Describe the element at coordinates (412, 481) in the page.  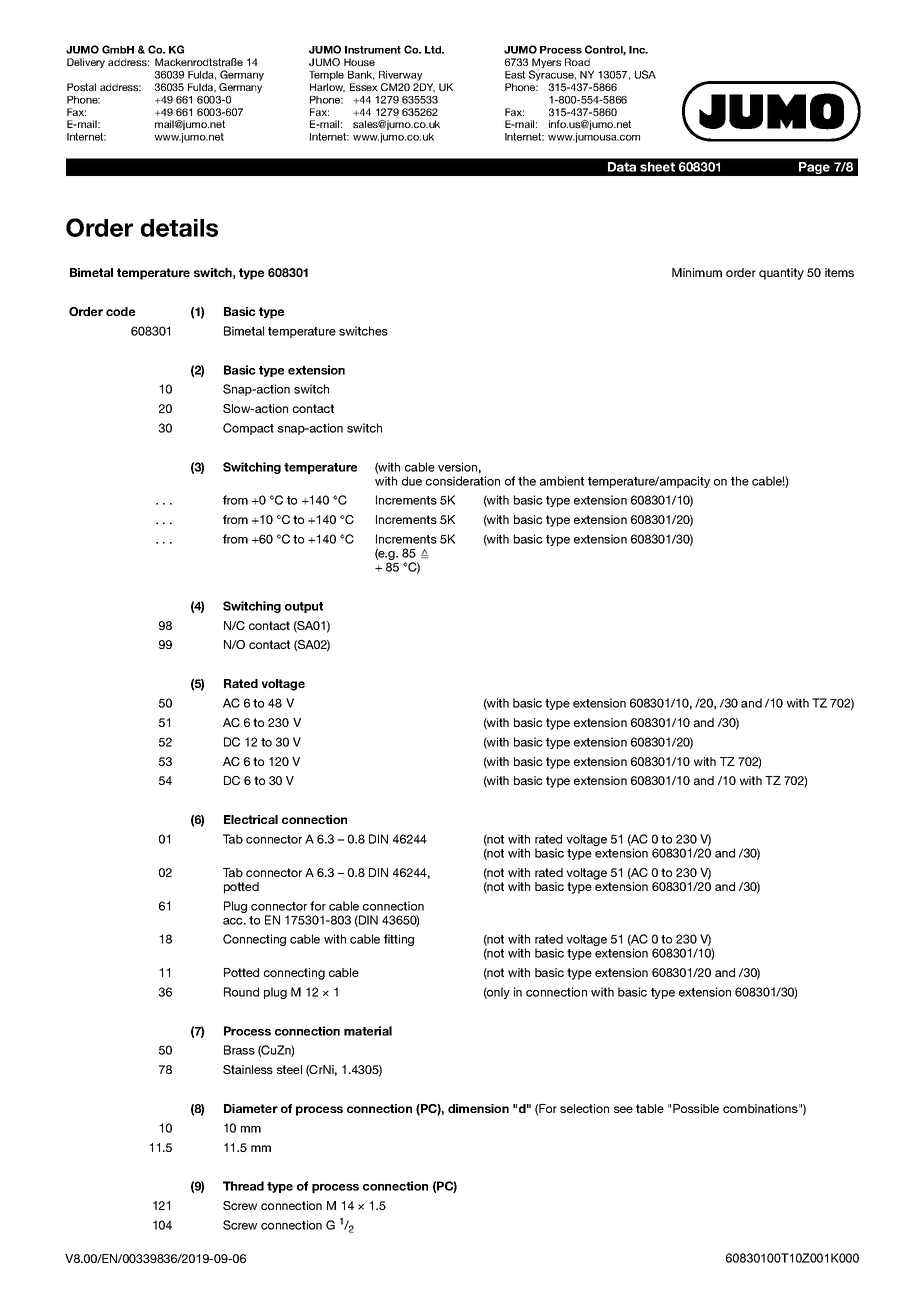
I see `due` at that location.
